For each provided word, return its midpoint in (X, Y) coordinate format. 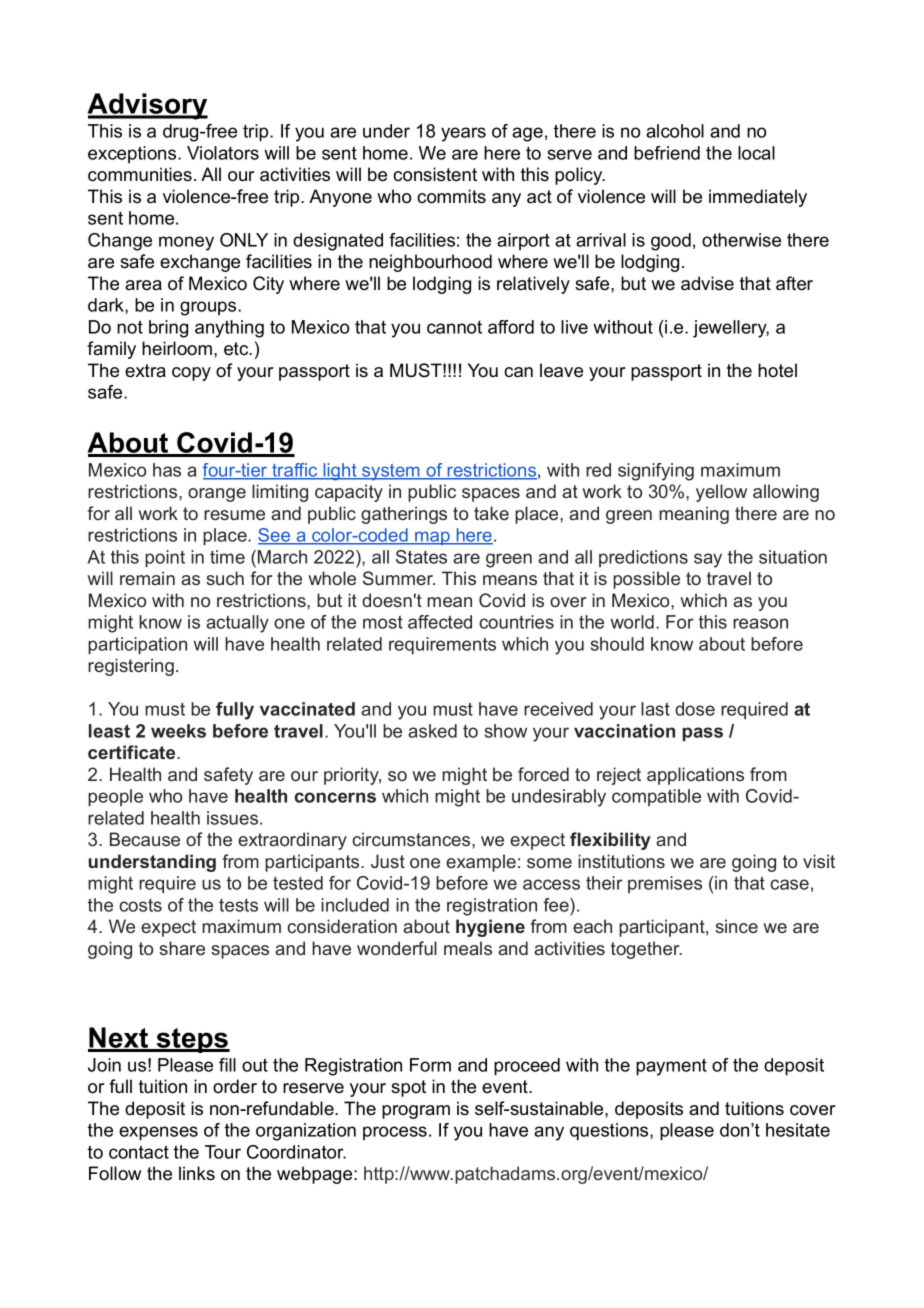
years (463, 134)
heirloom (178, 348)
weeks (178, 731)
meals (468, 948)
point (165, 558)
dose (695, 709)
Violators (223, 153)
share (182, 948)
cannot (454, 327)
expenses (158, 1133)
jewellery (731, 329)
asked (432, 731)
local (756, 153)
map (432, 538)
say (708, 560)
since (736, 926)
